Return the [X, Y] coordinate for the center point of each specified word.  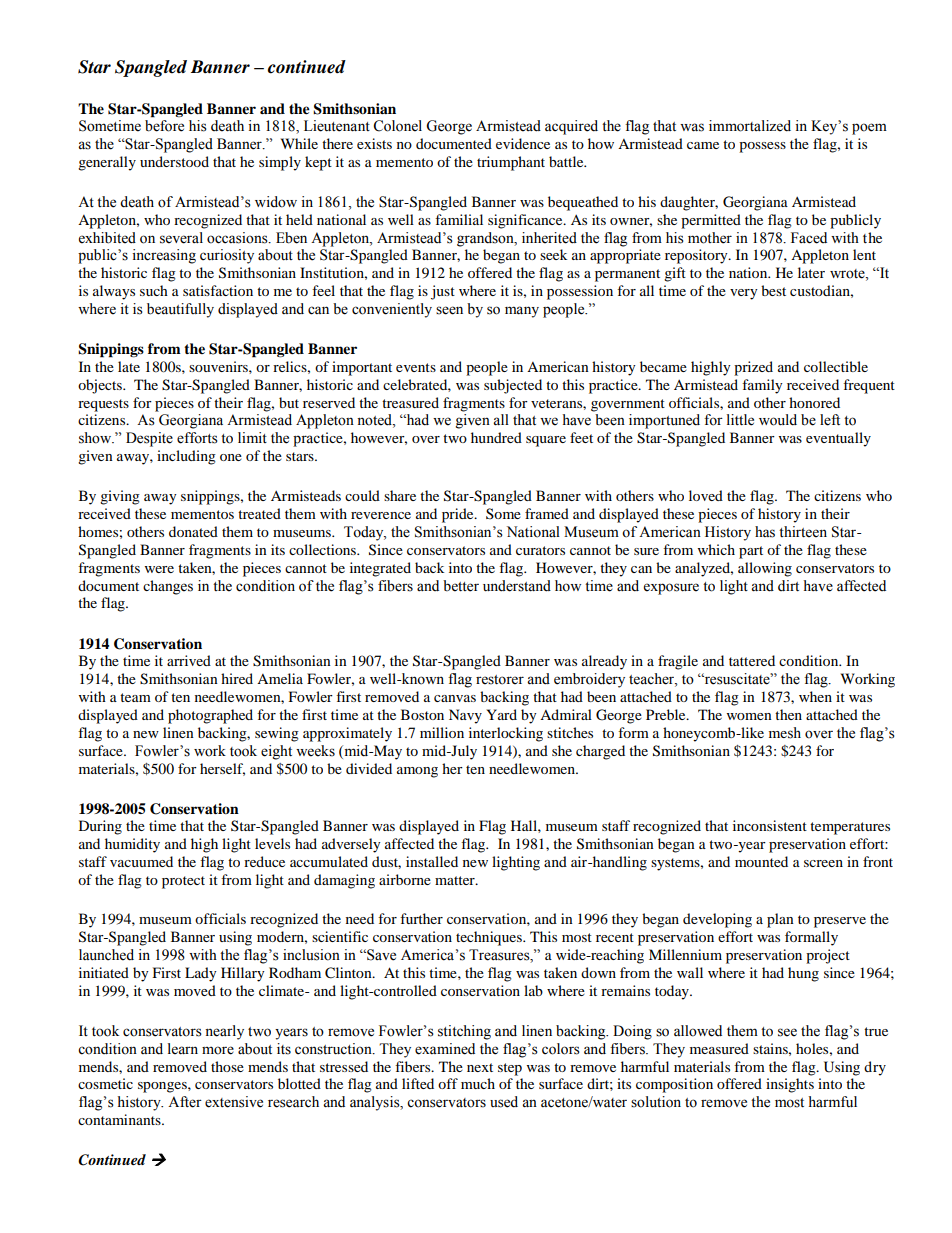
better [461, 586]
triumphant [511, 163]
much [478, 1083]
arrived [189, 660]
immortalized [750, 126]
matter [456, 880]
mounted [761, 861]
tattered [752, 660]
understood [174, 161]
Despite [149, 439]
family [762, 386]
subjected [513, 386]
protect [183, 882]
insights [790, 1085]
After [185, 1102]
